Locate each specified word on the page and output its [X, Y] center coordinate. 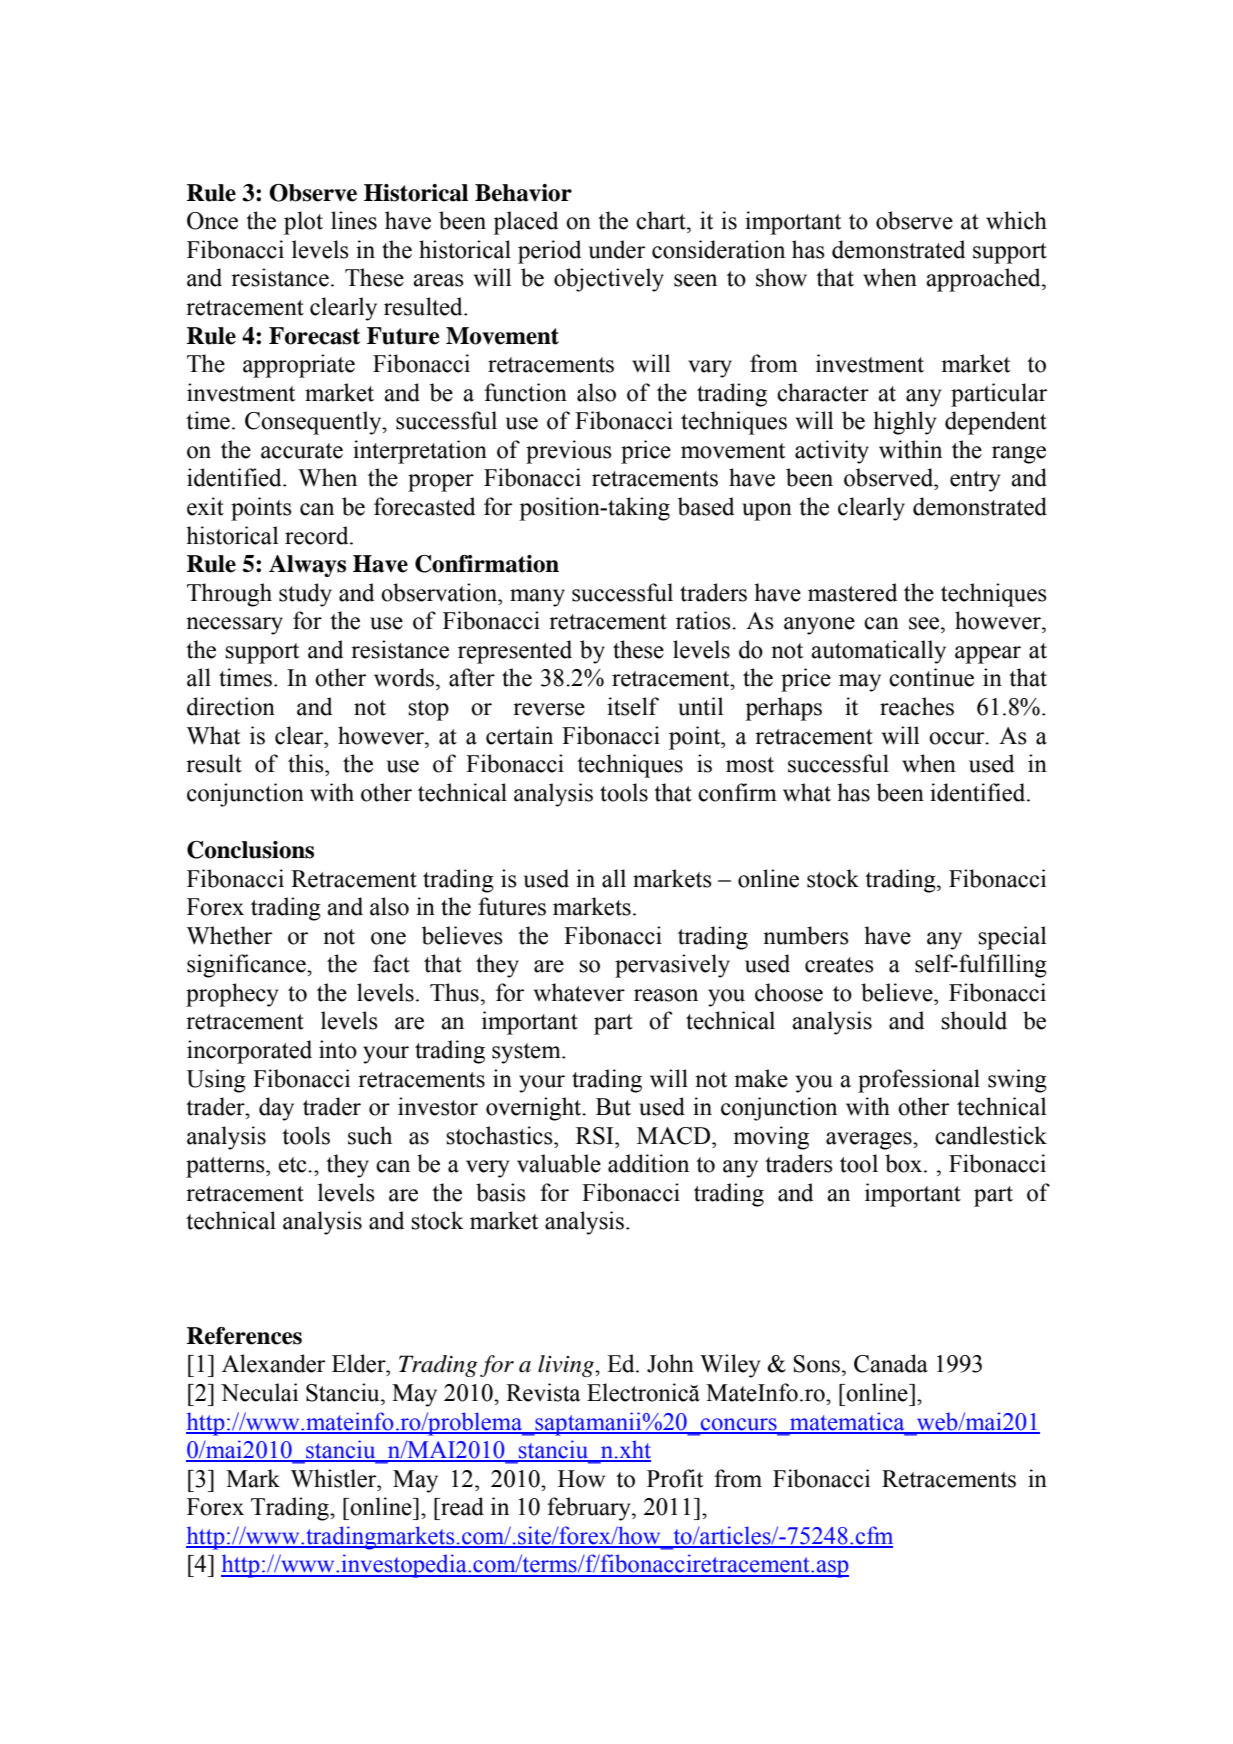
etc [293, 1165]
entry [975, 481]
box [905, 1163]
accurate [302, 451]
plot [303, 223]
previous [569, 452]
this [307, 763]
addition [648, 1163]
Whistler [335, 1478]
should [974, 1020]
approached [984, 280]
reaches [917, 706]
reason [666, 995]
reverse [549, 709]
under [616, 249]
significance [247, 966]
